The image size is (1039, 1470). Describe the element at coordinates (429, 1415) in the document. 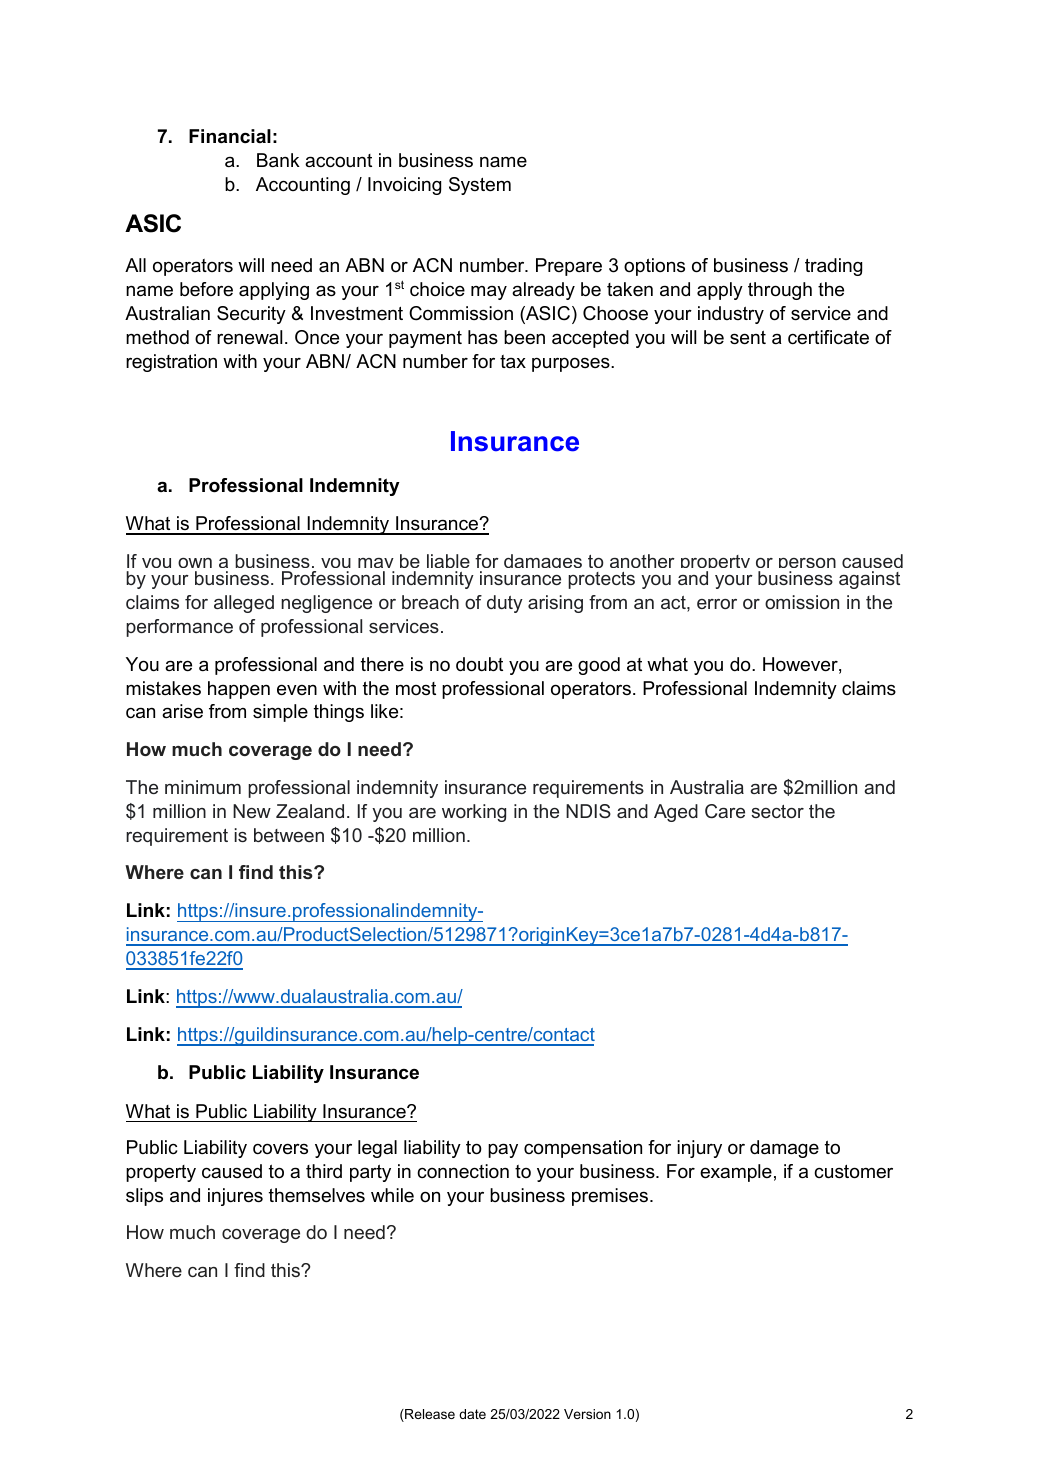

I see `Release` at that location.
